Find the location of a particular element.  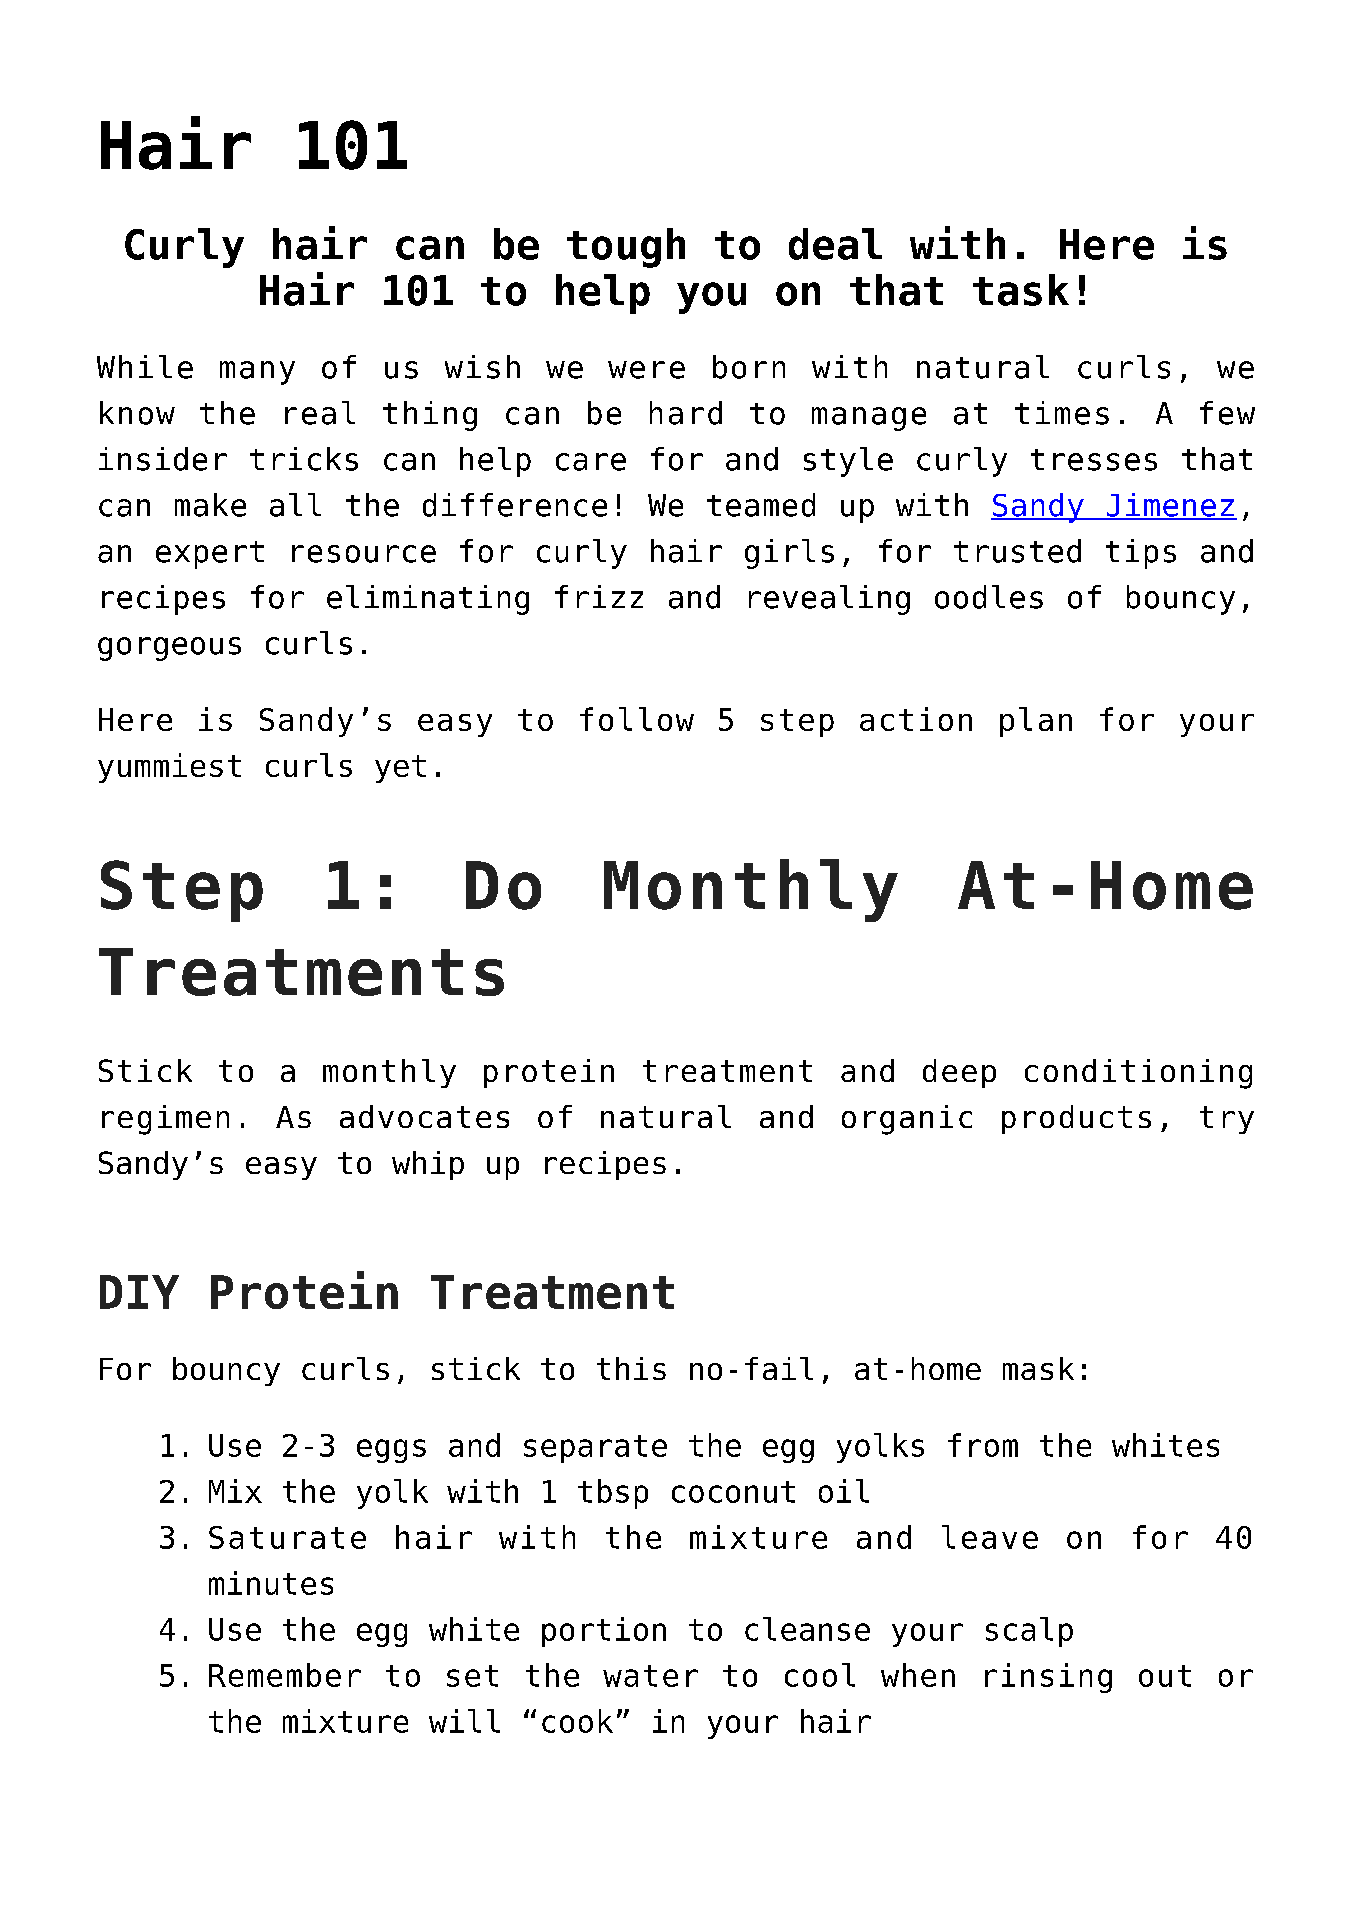

task is located at coordinates (1021, 290).
